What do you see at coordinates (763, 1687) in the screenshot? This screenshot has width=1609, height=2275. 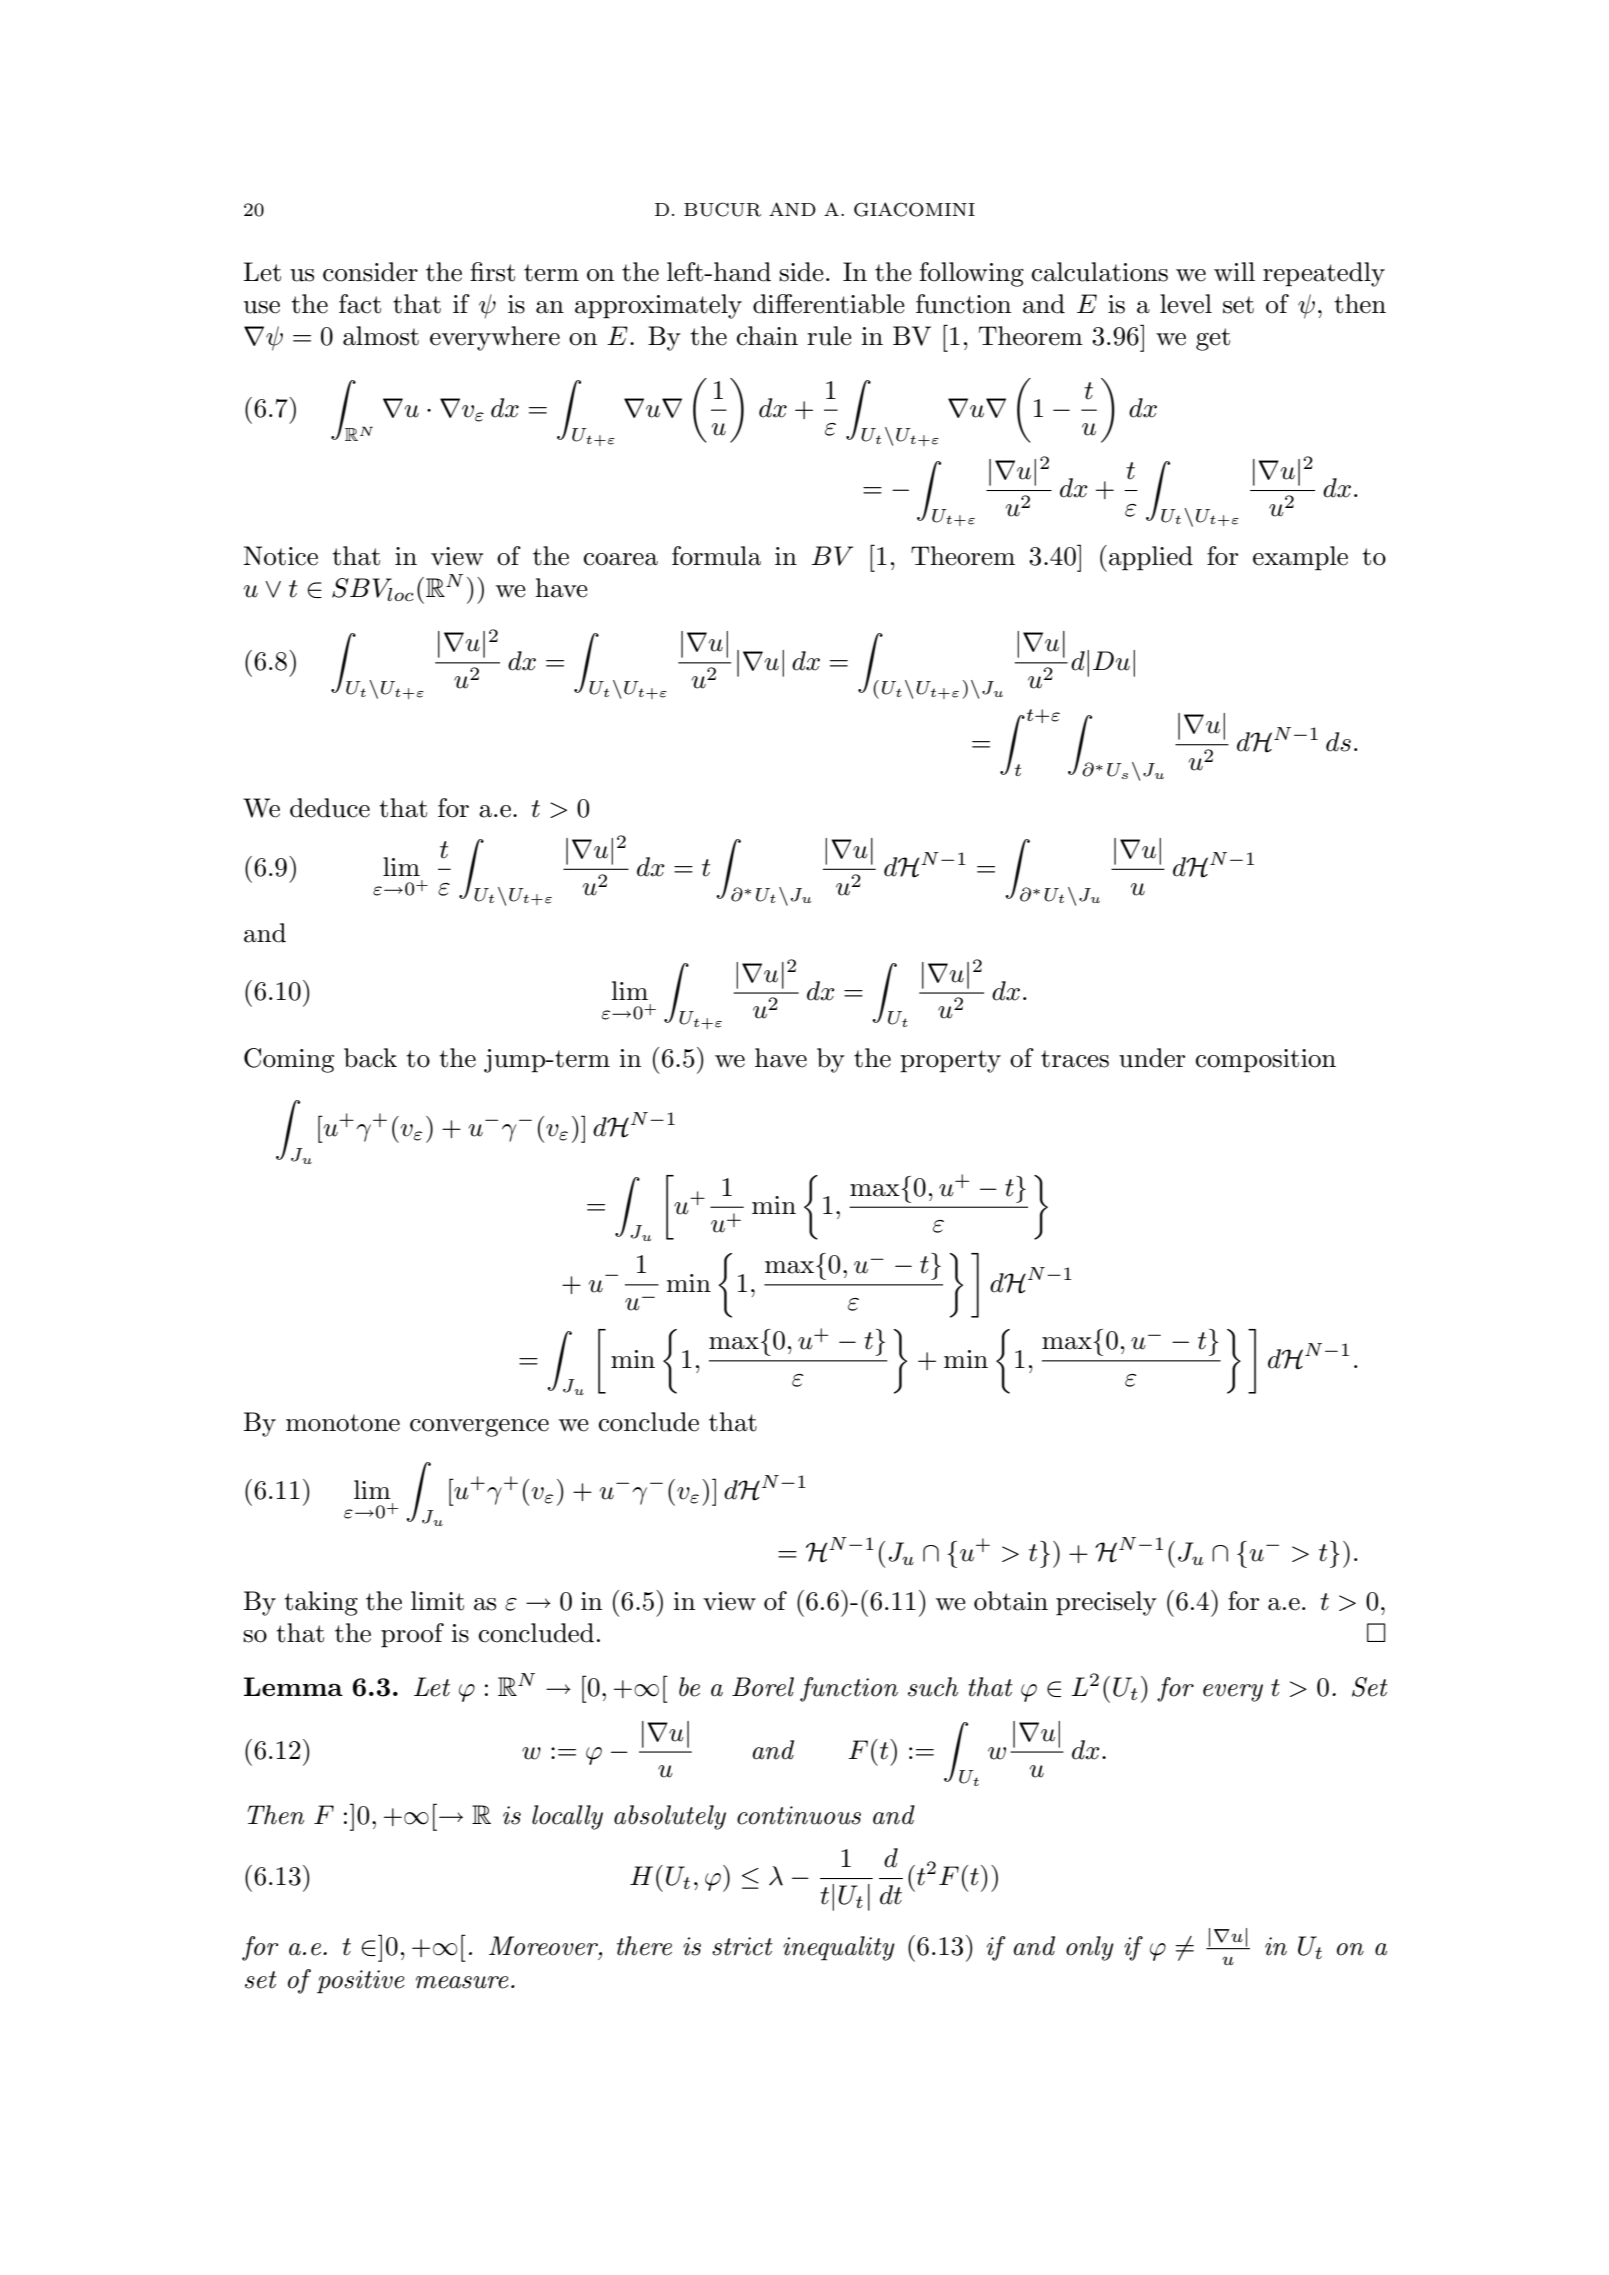 I see `Borel` at bounding box center [763, 1687].
